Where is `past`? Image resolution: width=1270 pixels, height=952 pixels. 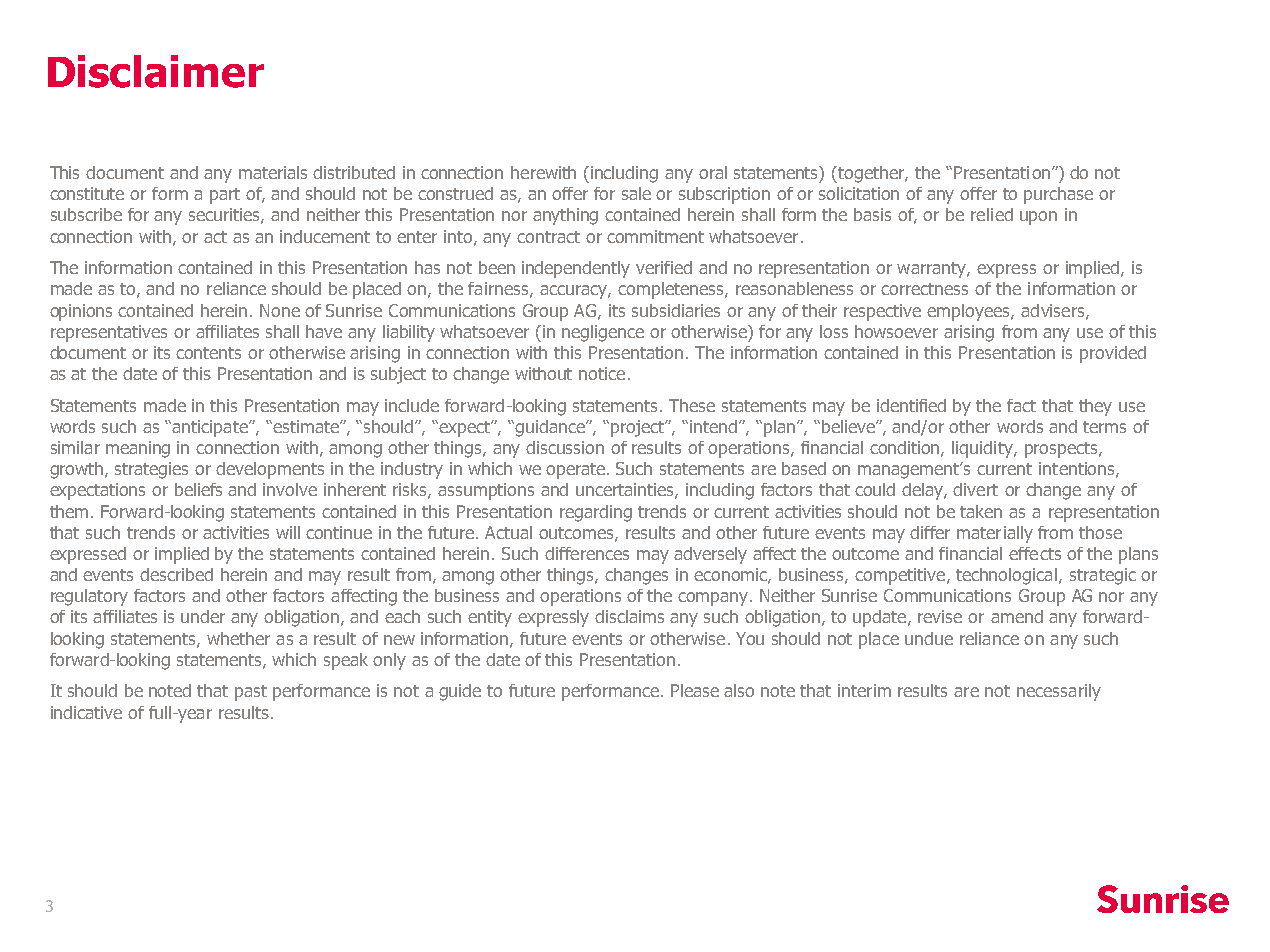
past is located at coordinates (251, 693).
